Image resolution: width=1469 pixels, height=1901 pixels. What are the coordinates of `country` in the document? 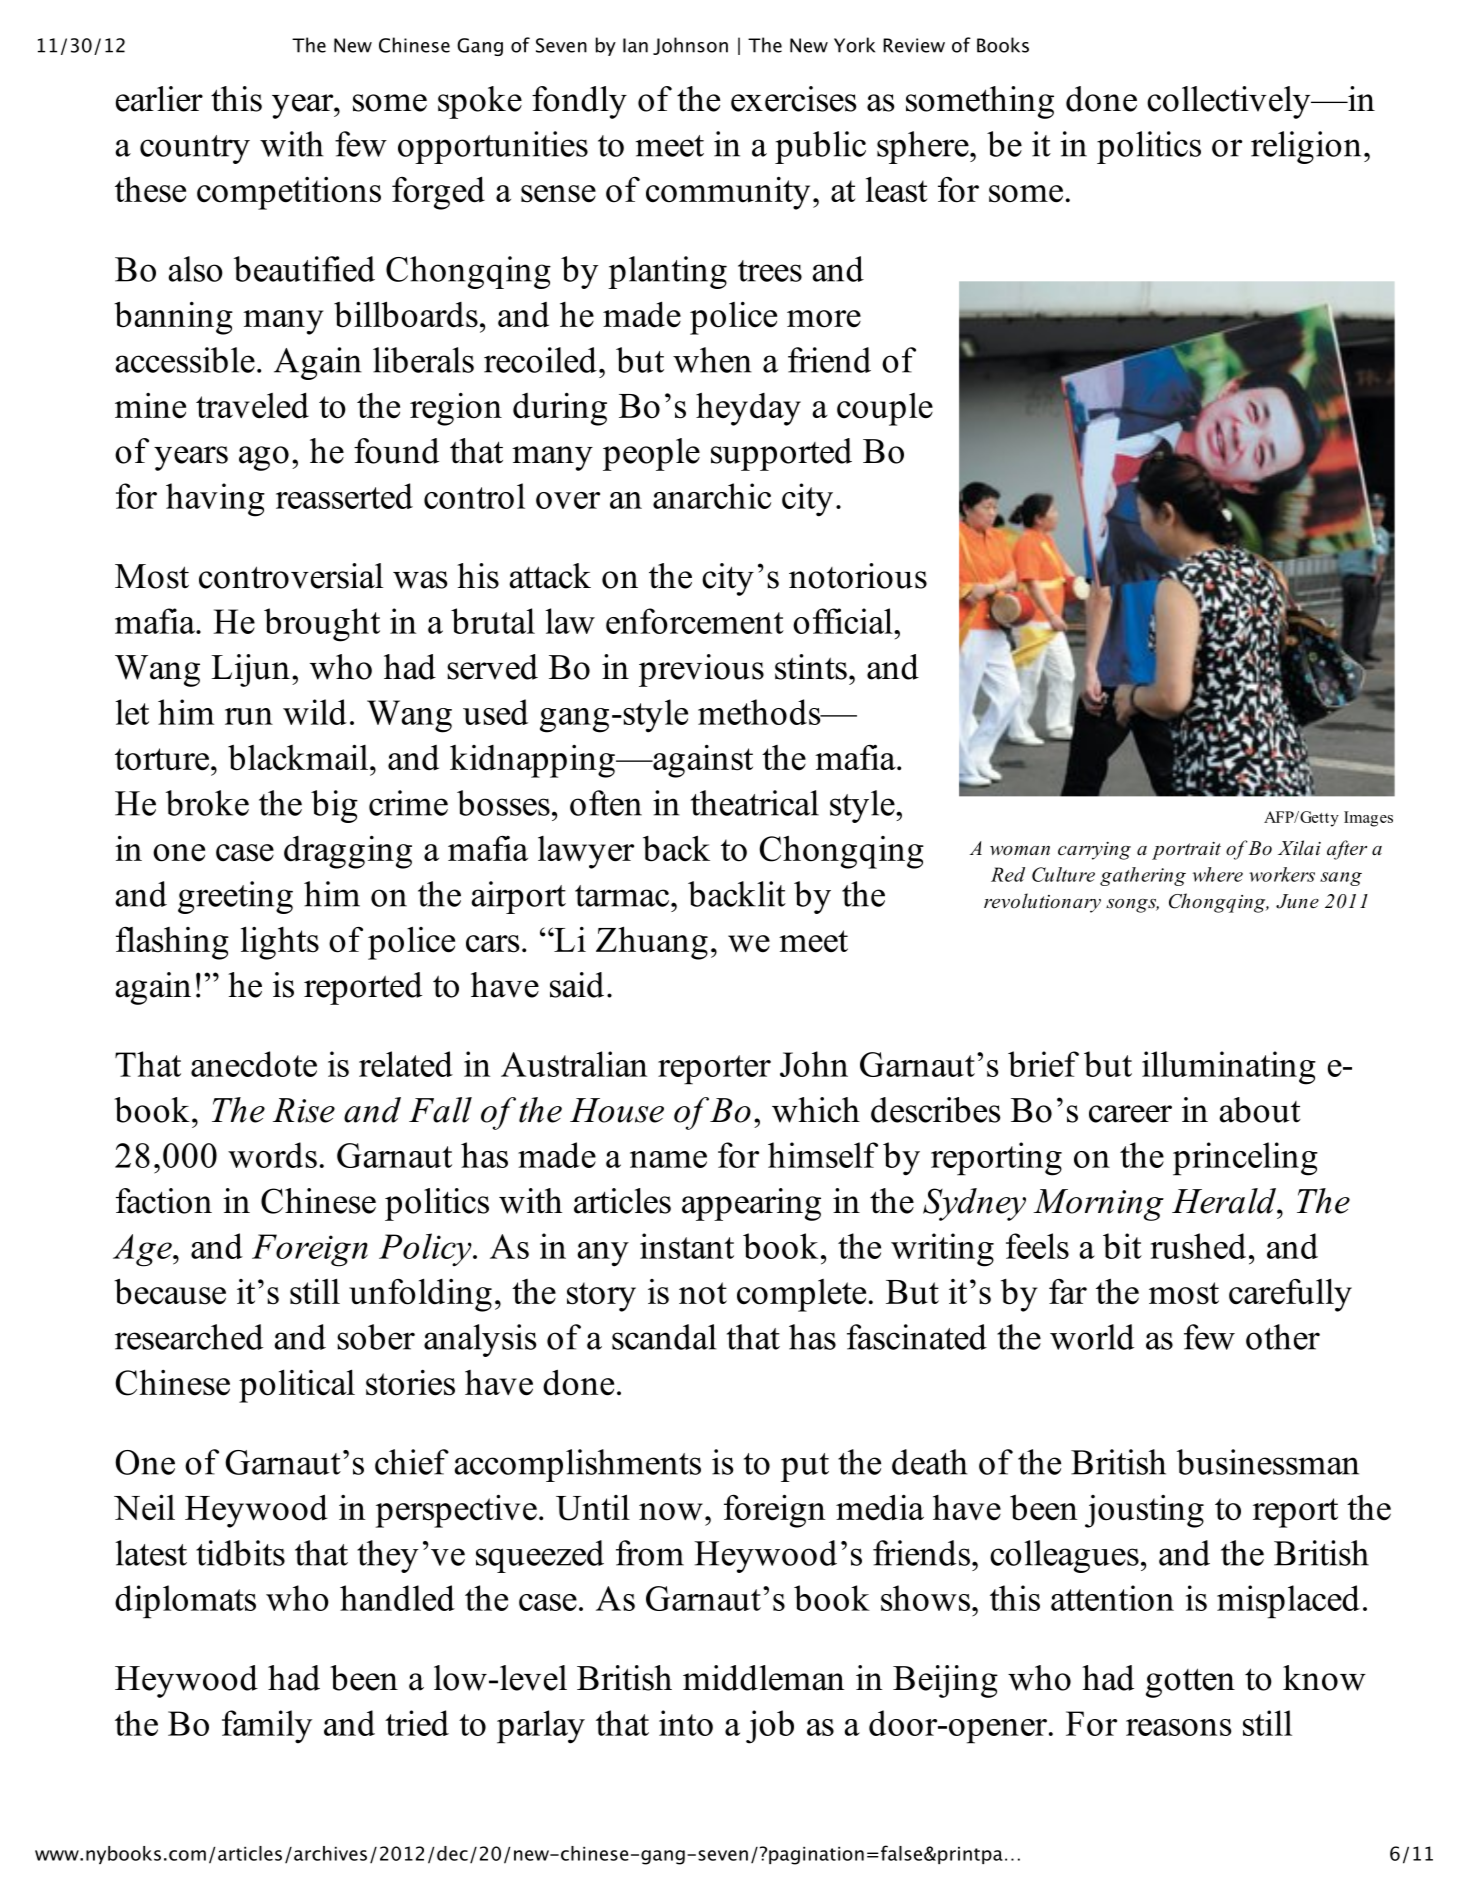 It's located at (195, 149).
